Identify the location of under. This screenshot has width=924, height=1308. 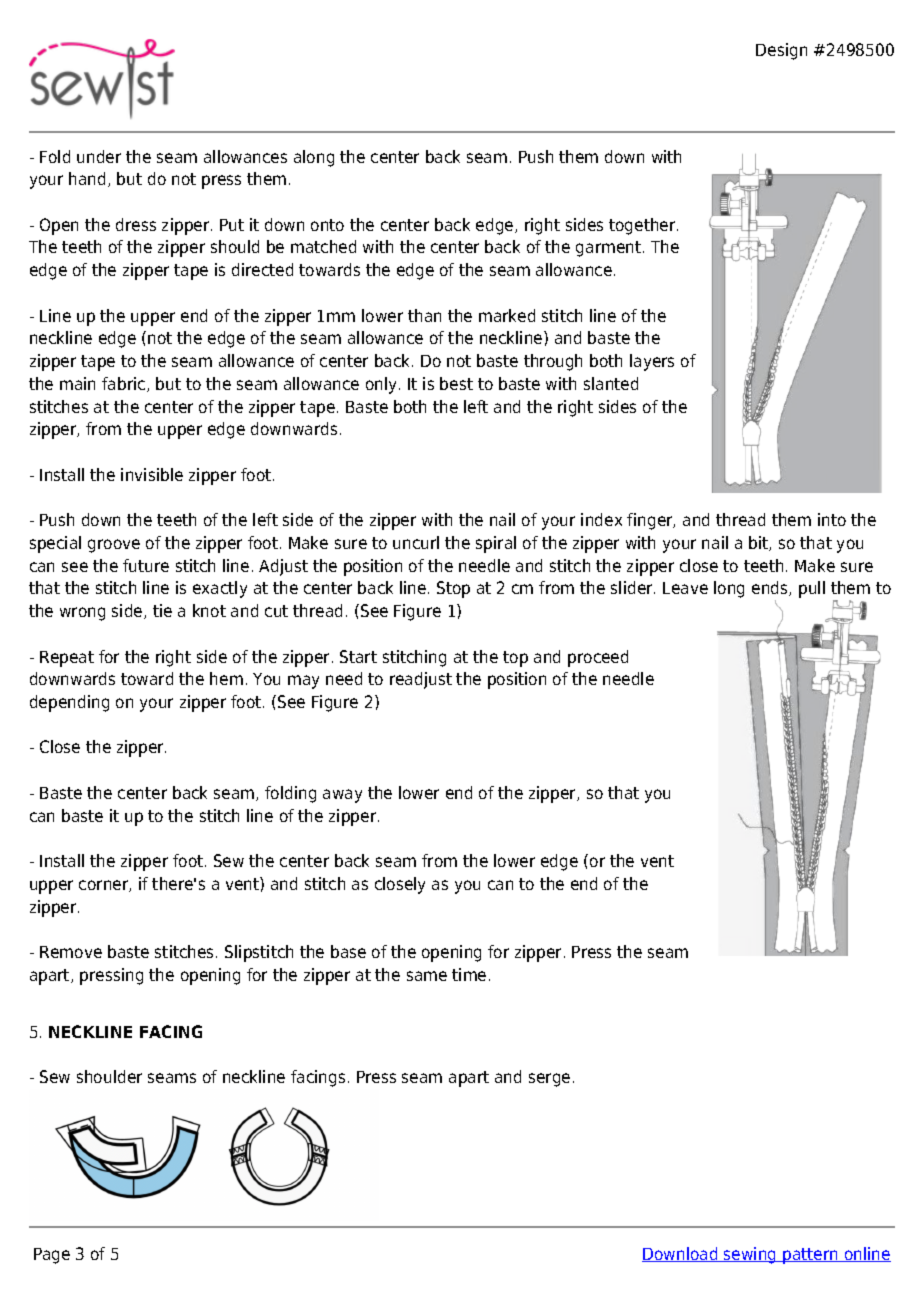
(99, 156).
